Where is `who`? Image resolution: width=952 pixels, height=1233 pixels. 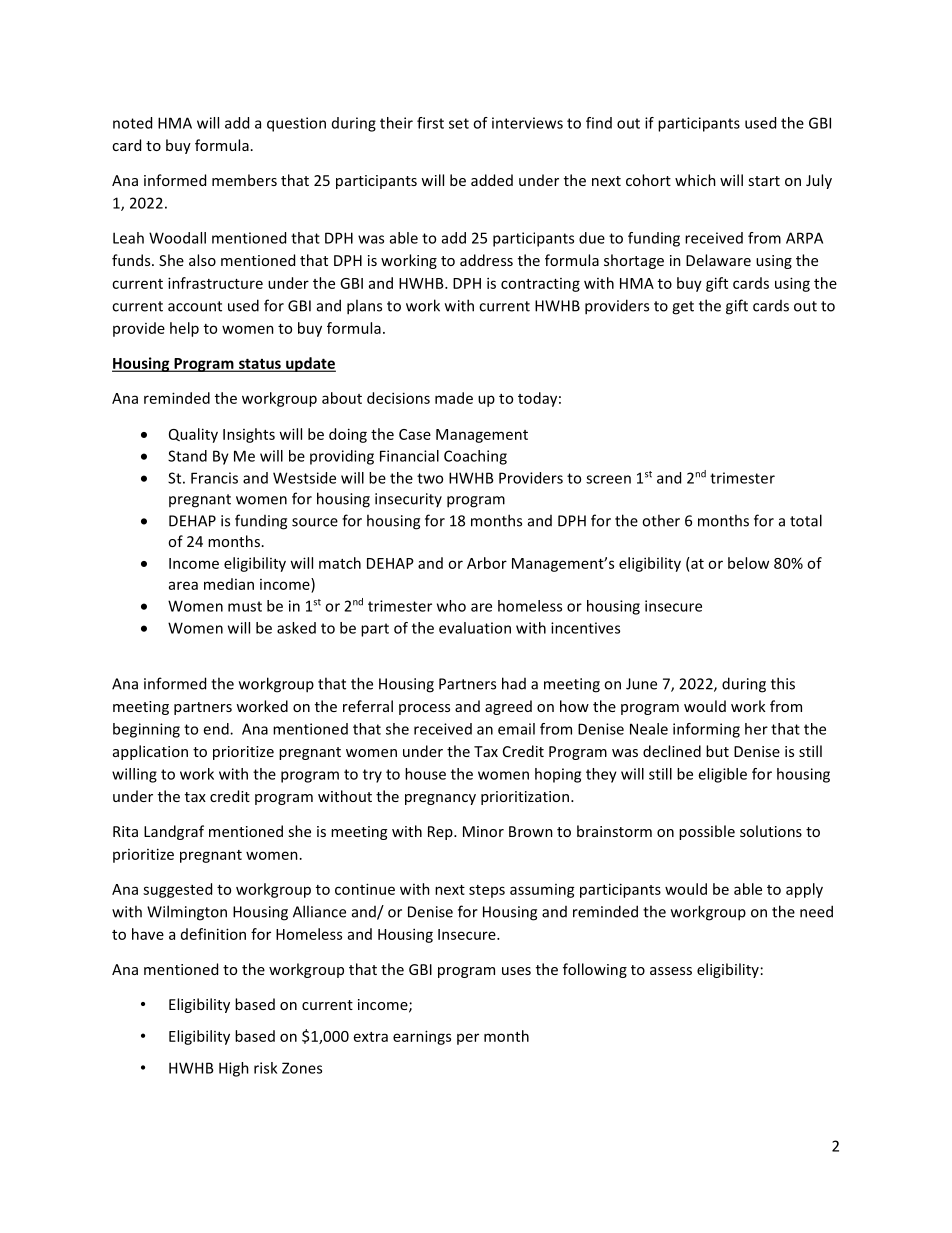
who is located at coordinates (451, 606).
